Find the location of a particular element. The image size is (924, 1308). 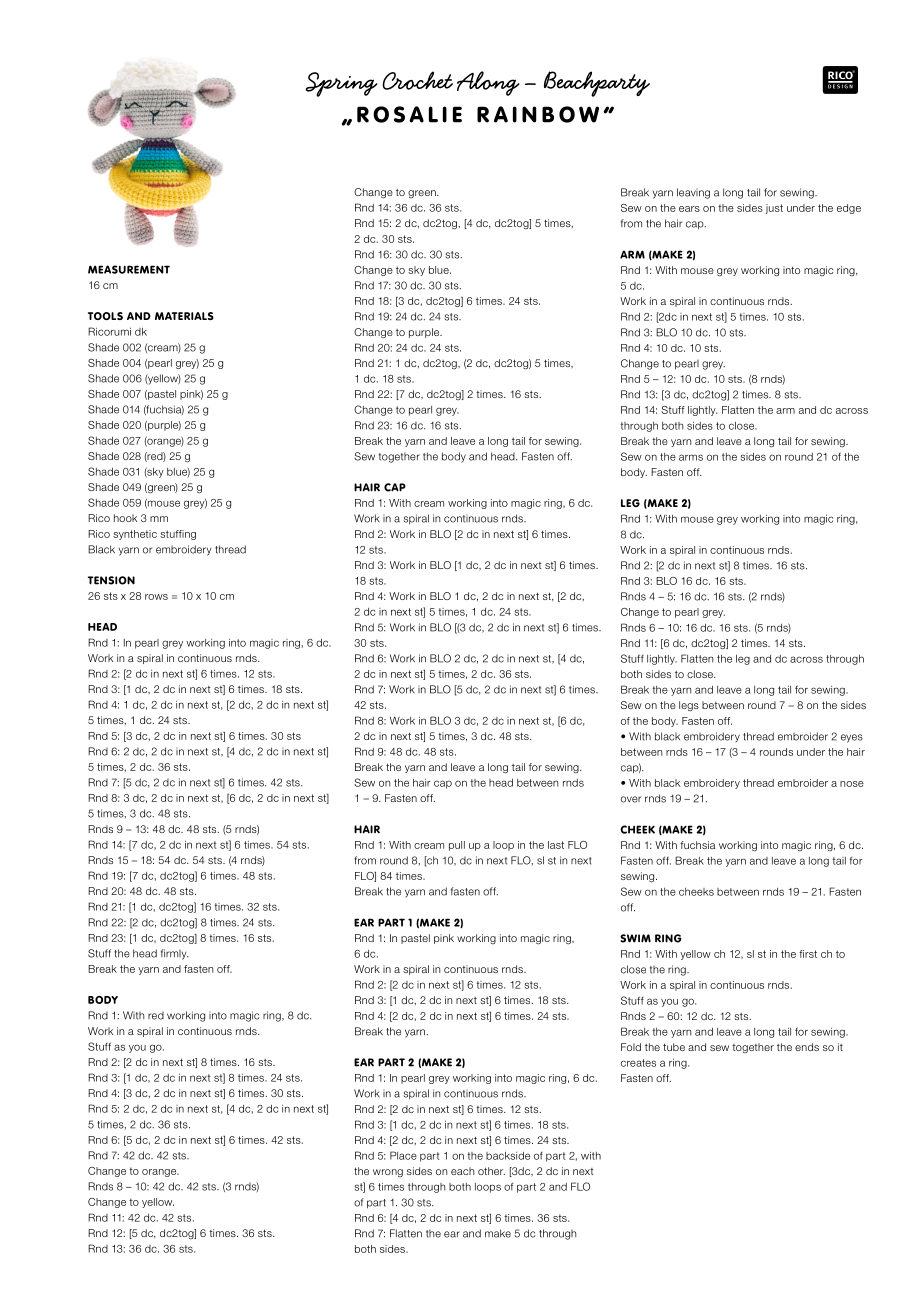

leaving is located at coordinates (693, 193).
